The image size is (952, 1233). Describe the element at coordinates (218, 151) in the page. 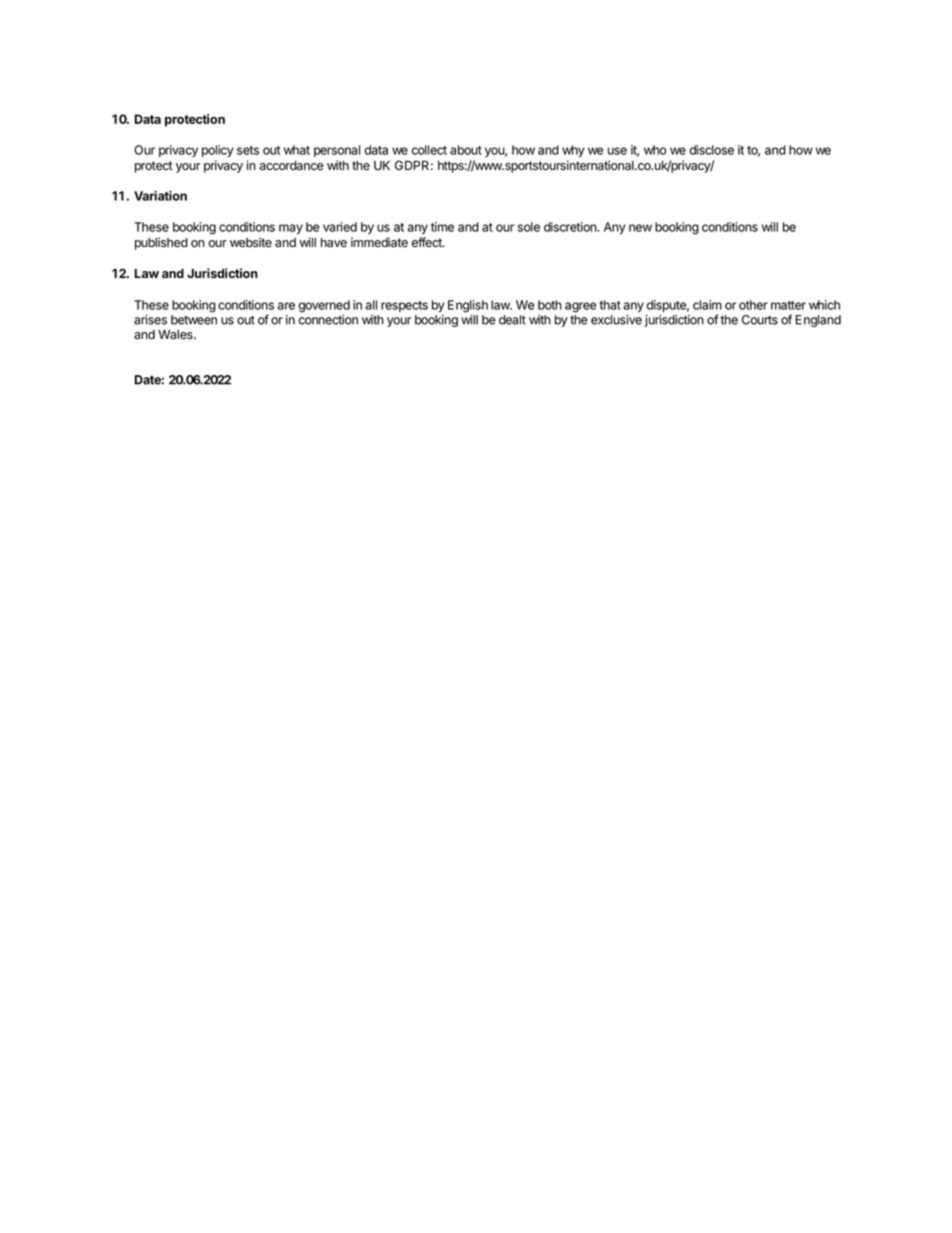

I see `policy` at that location.
